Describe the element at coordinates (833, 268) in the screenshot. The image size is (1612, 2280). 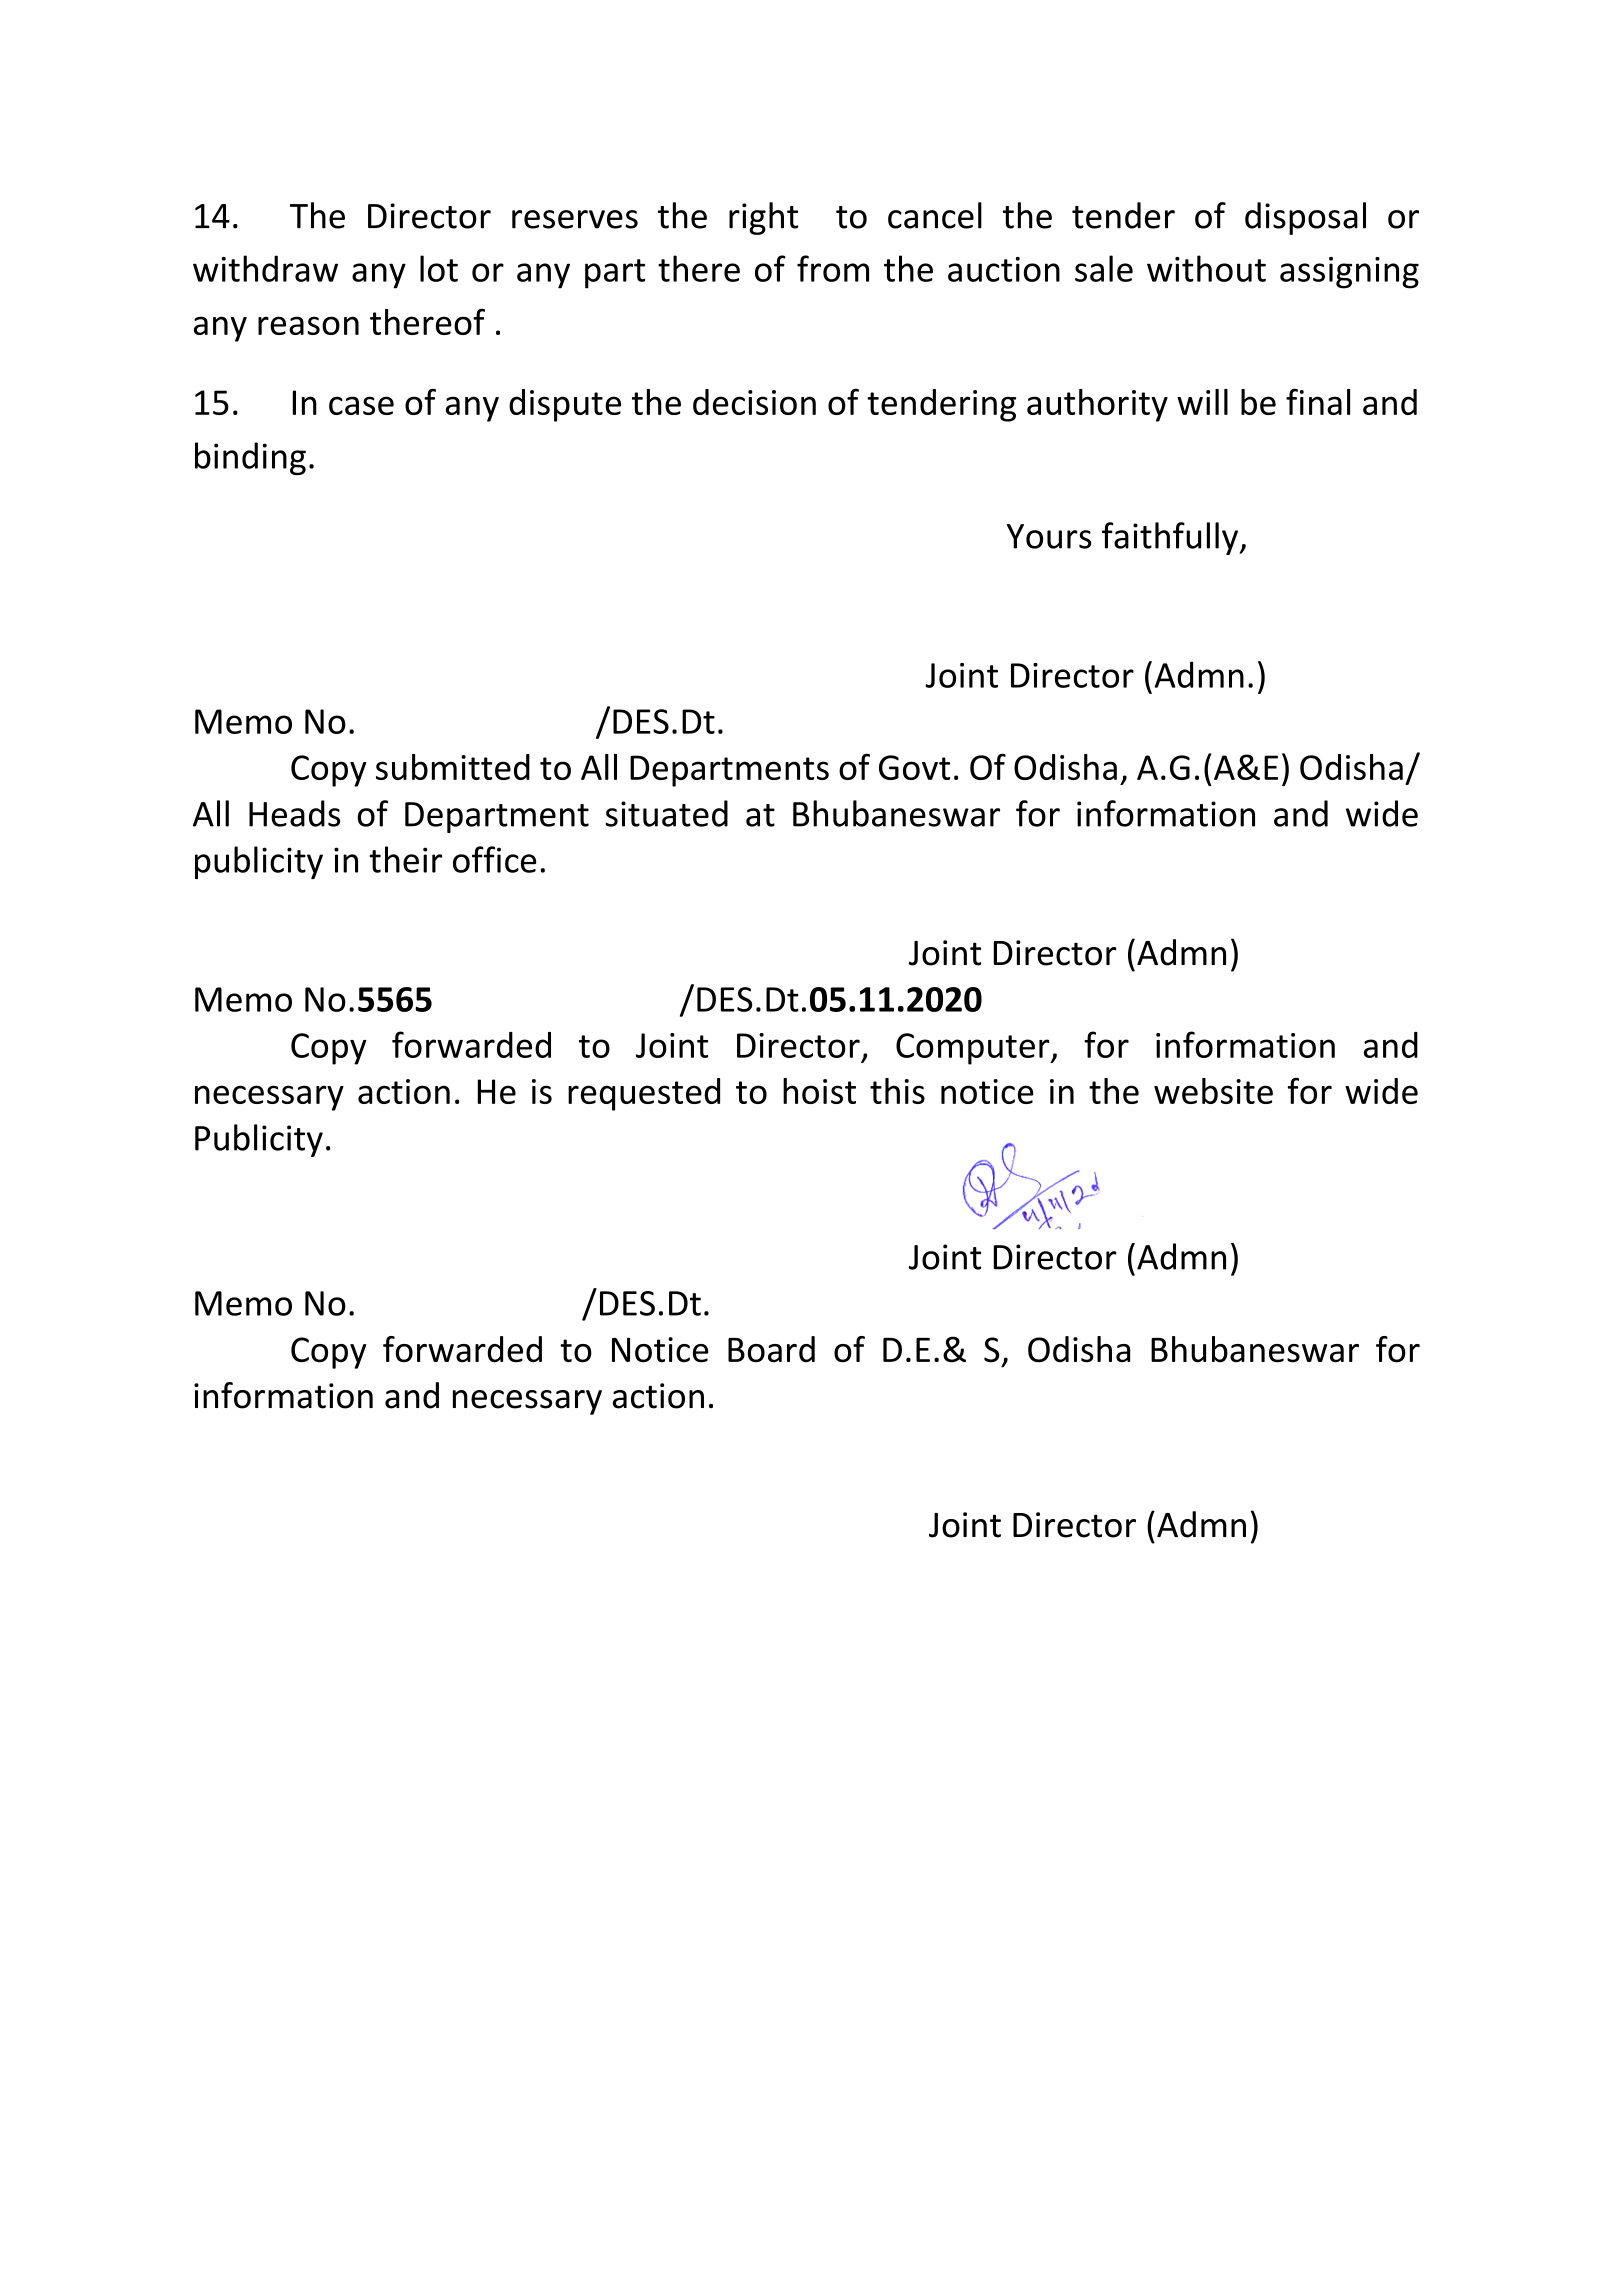
I see `from` at that location.
